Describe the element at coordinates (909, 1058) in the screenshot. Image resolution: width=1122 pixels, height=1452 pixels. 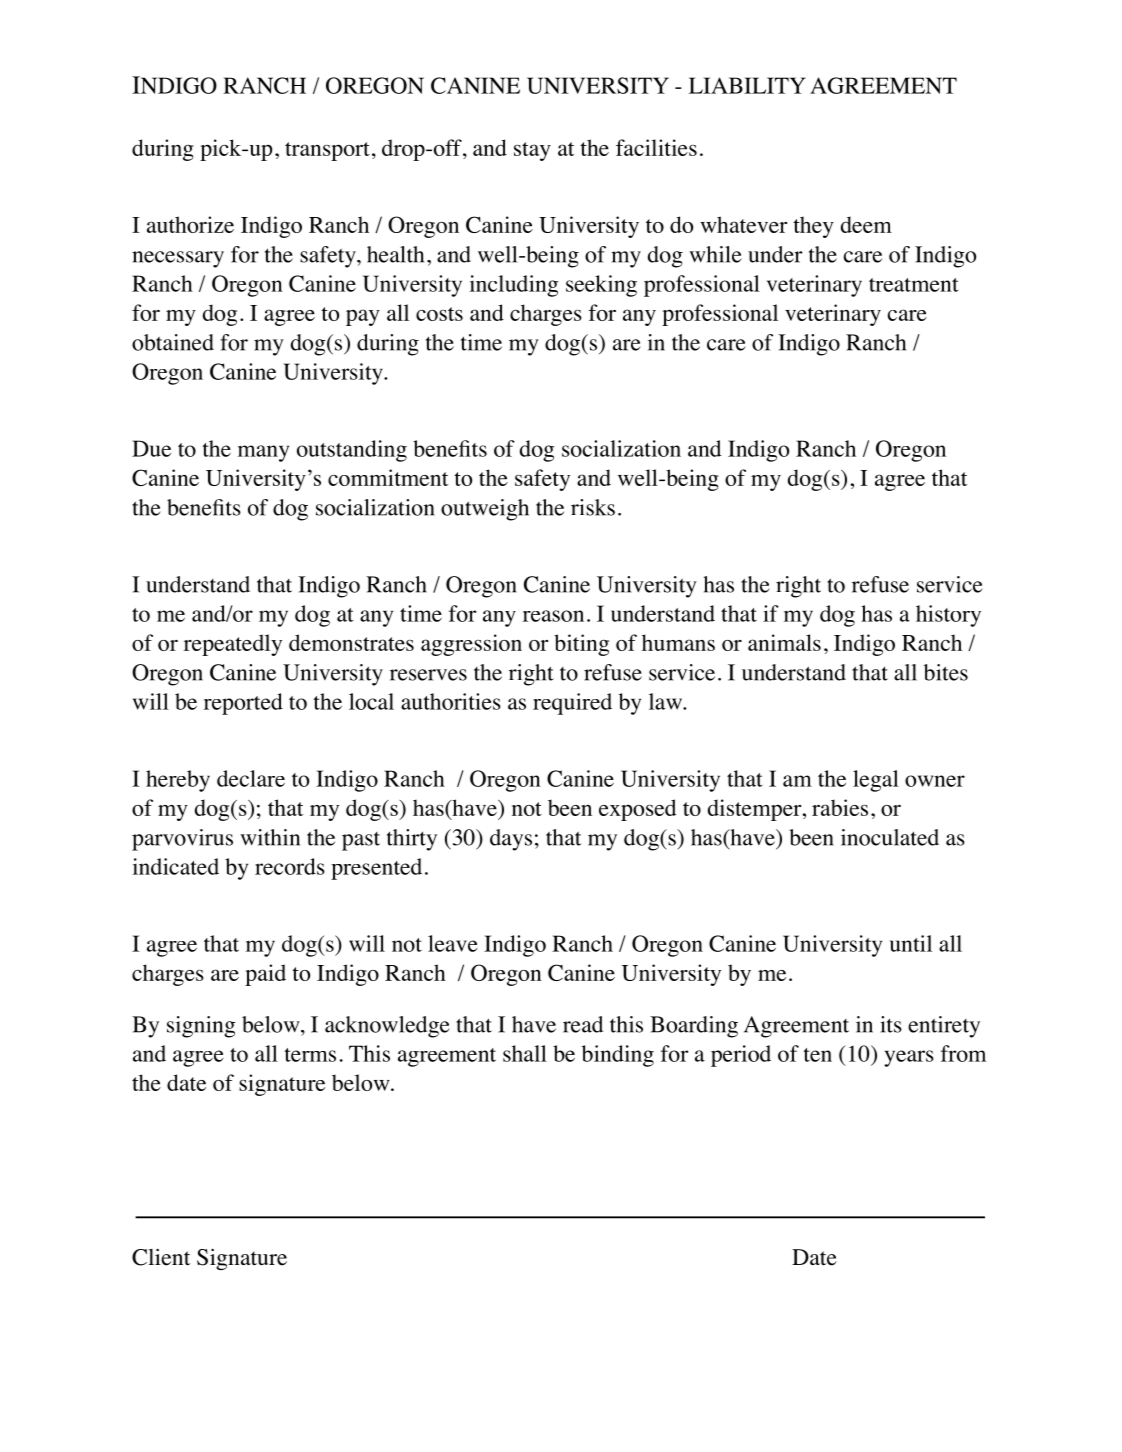
I see `years` at that location.
